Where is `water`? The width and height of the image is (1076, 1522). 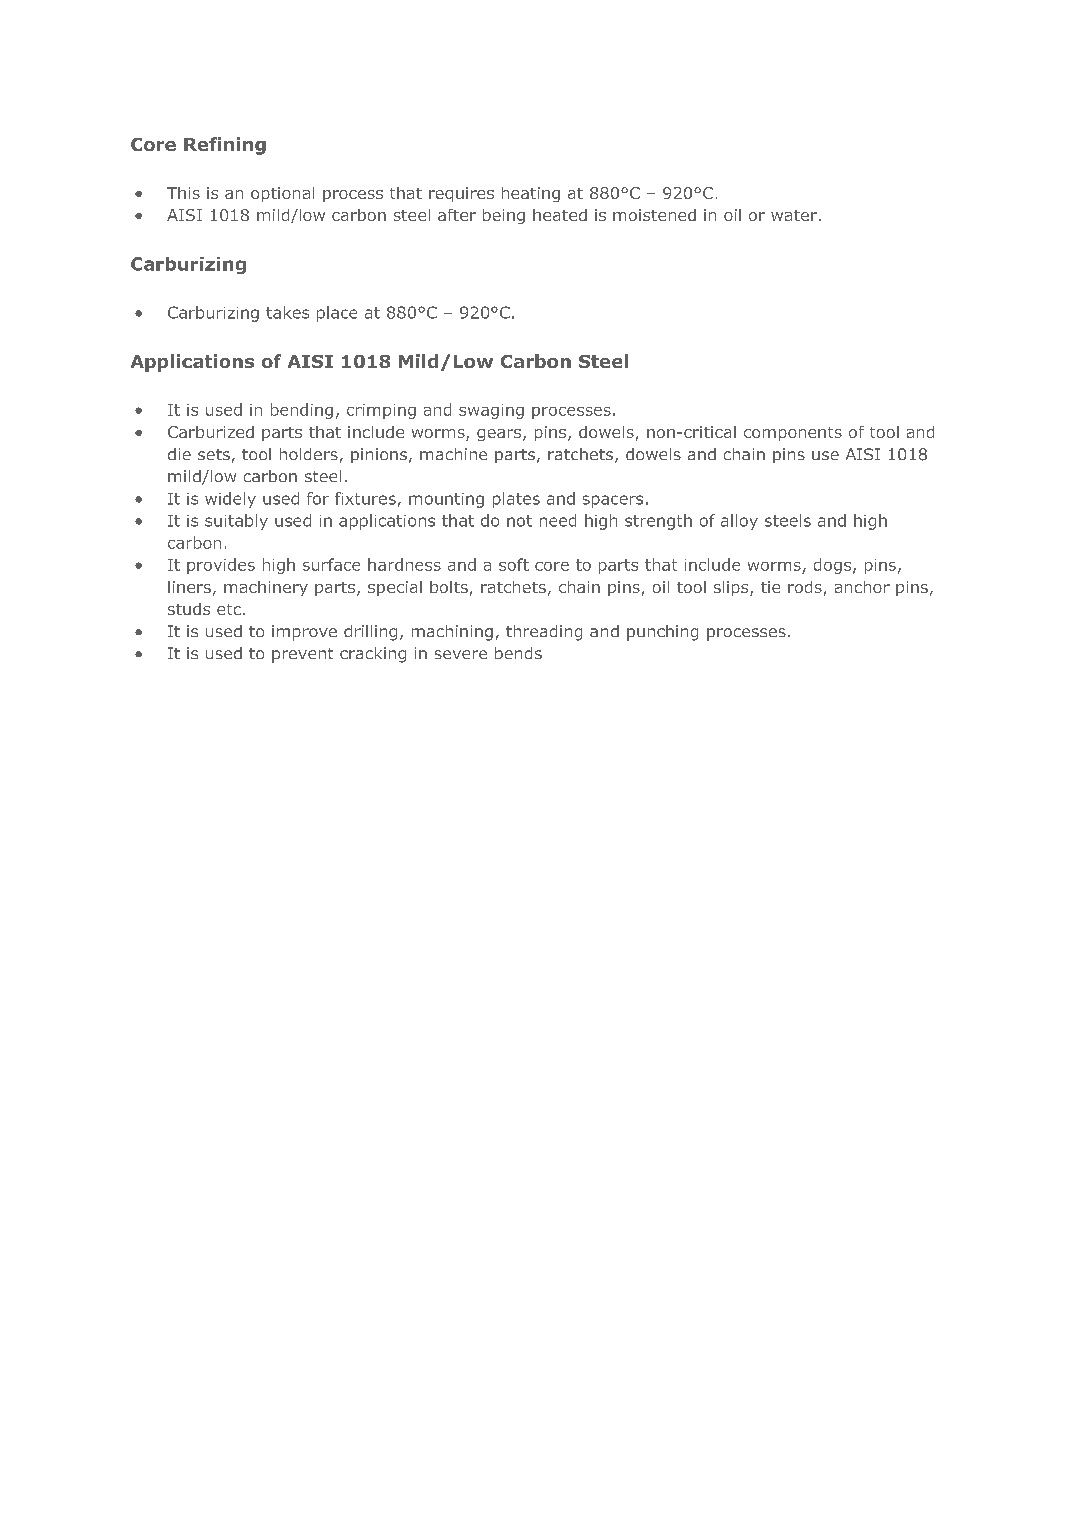 water is located at coordinates (794, 215).
